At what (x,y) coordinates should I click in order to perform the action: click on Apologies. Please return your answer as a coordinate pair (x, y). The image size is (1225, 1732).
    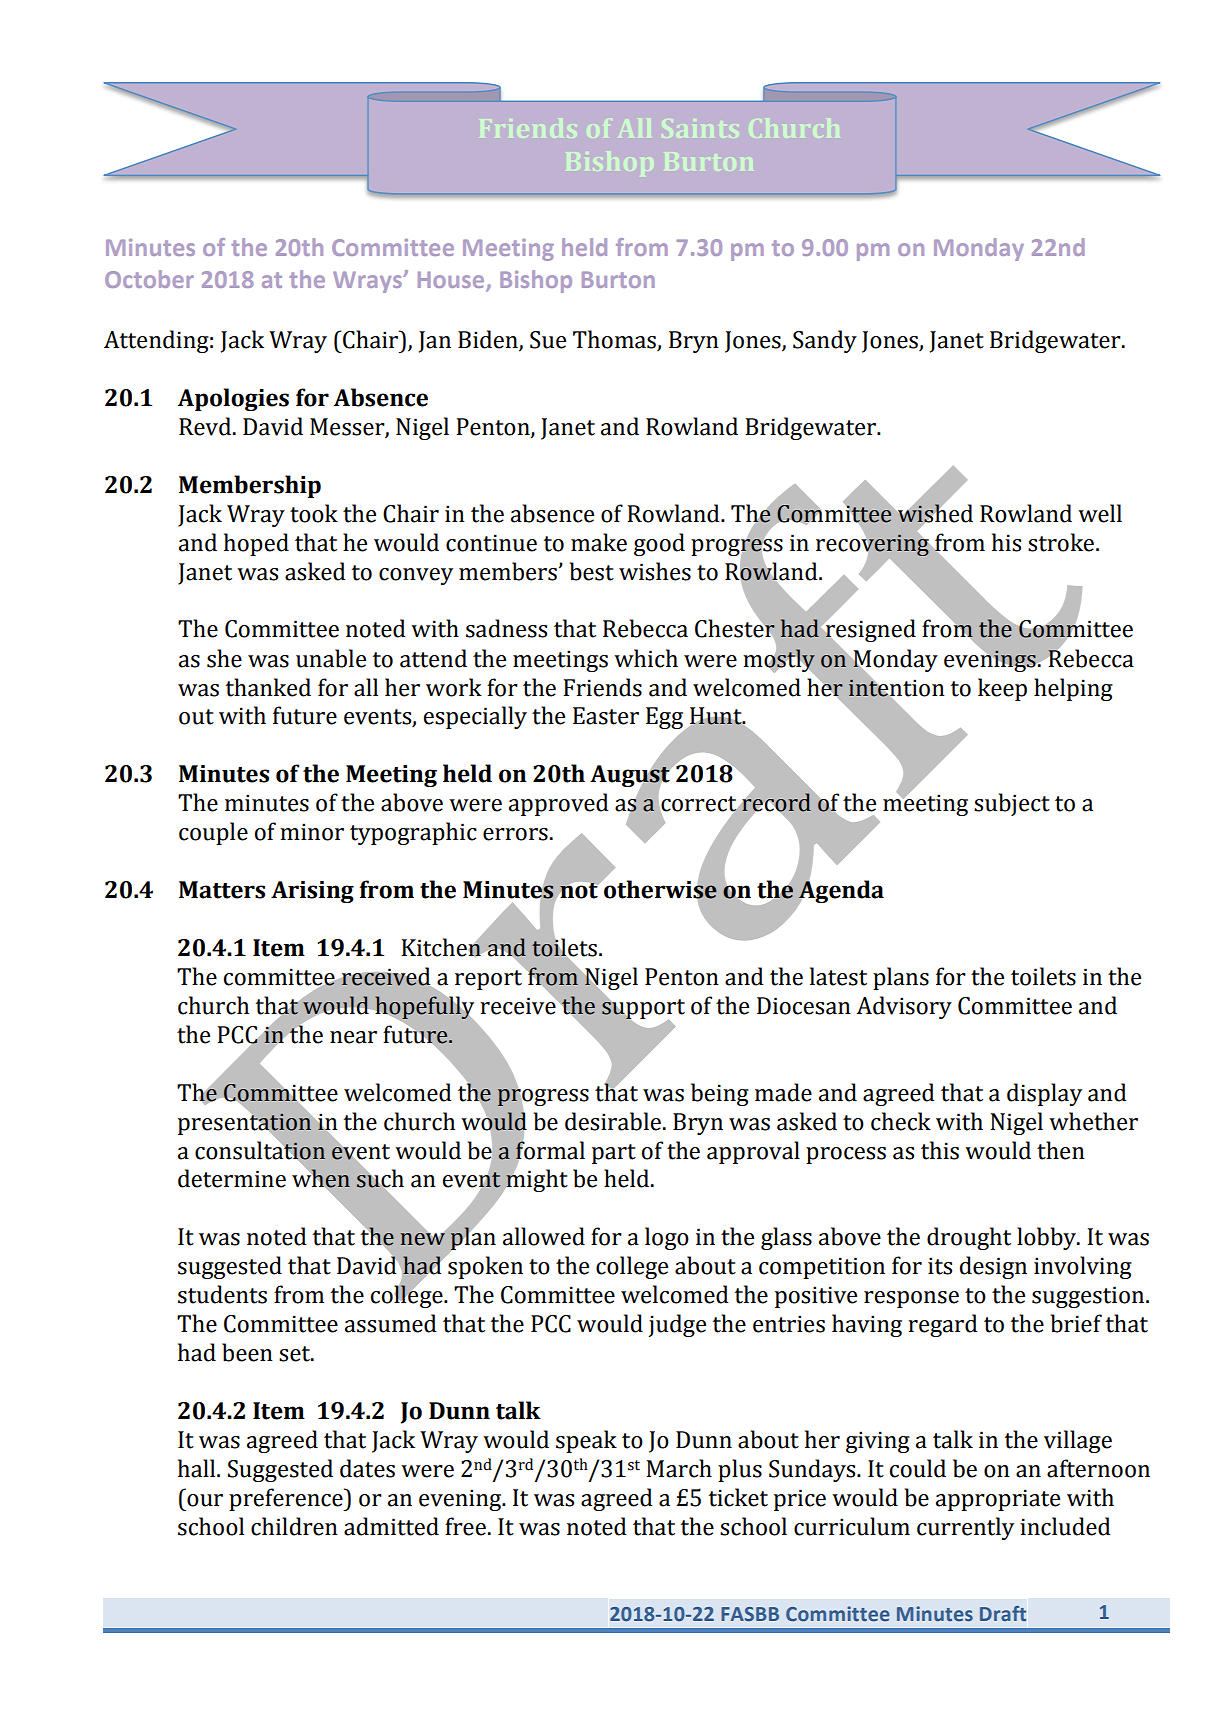
    Looking at the image, I should click on (233, 399).
